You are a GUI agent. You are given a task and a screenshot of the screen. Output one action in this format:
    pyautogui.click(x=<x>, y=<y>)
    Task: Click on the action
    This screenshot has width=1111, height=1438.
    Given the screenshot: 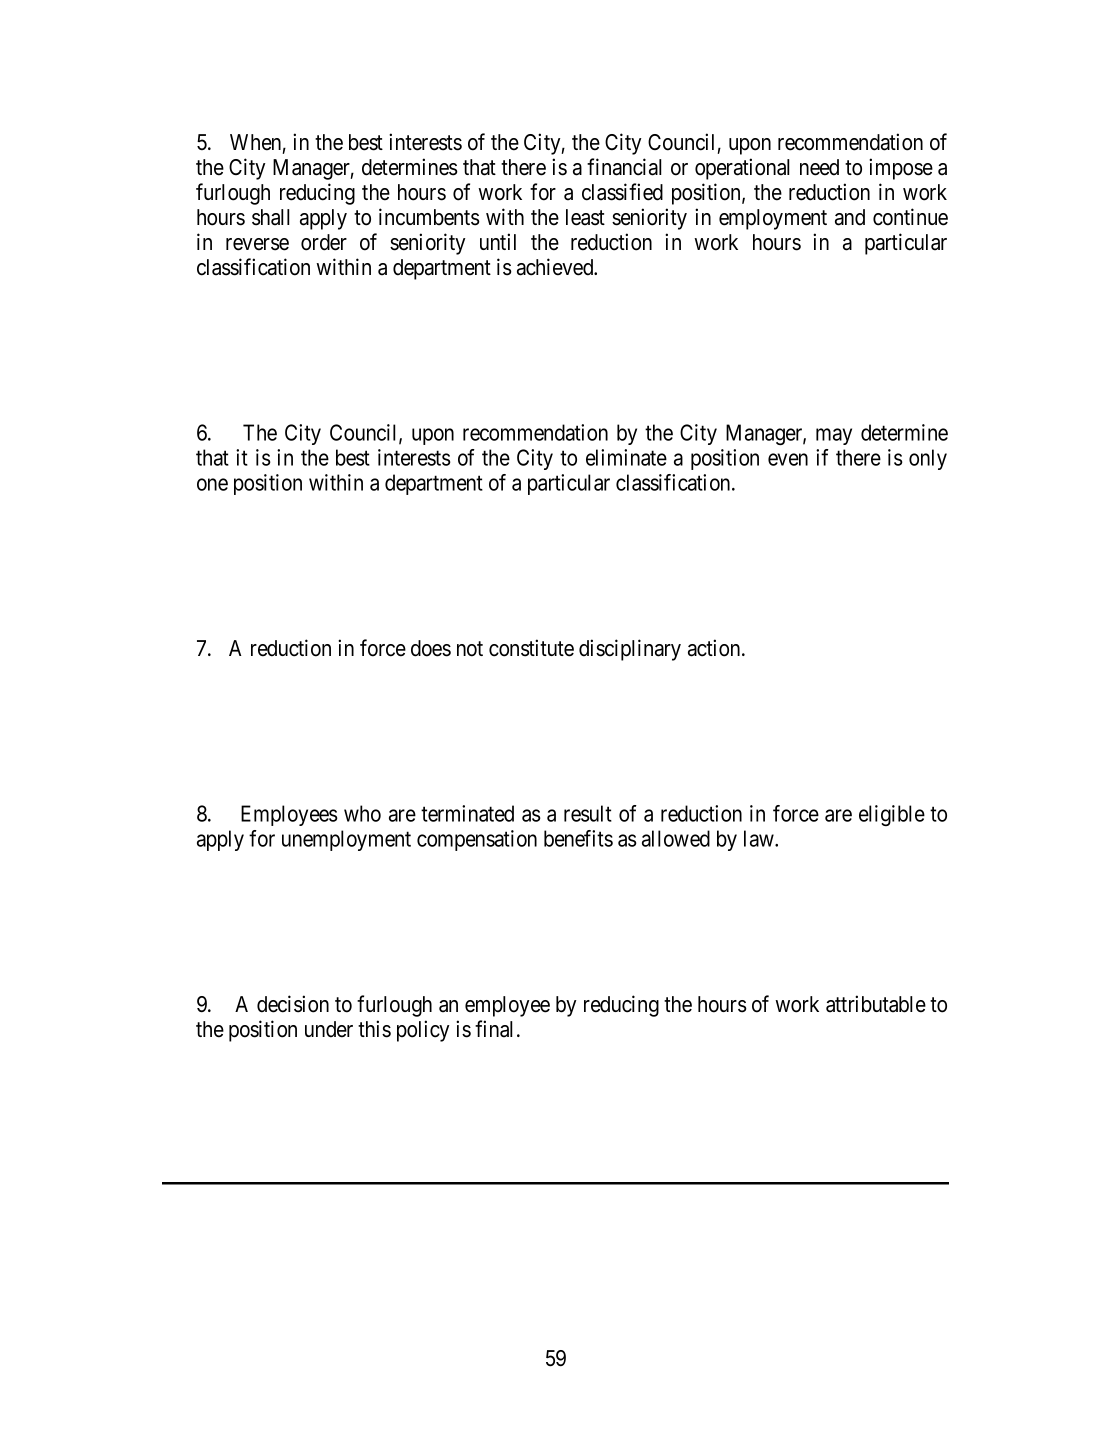 What is the action you would take?
    pyautogui.click(x=715, y=648)
